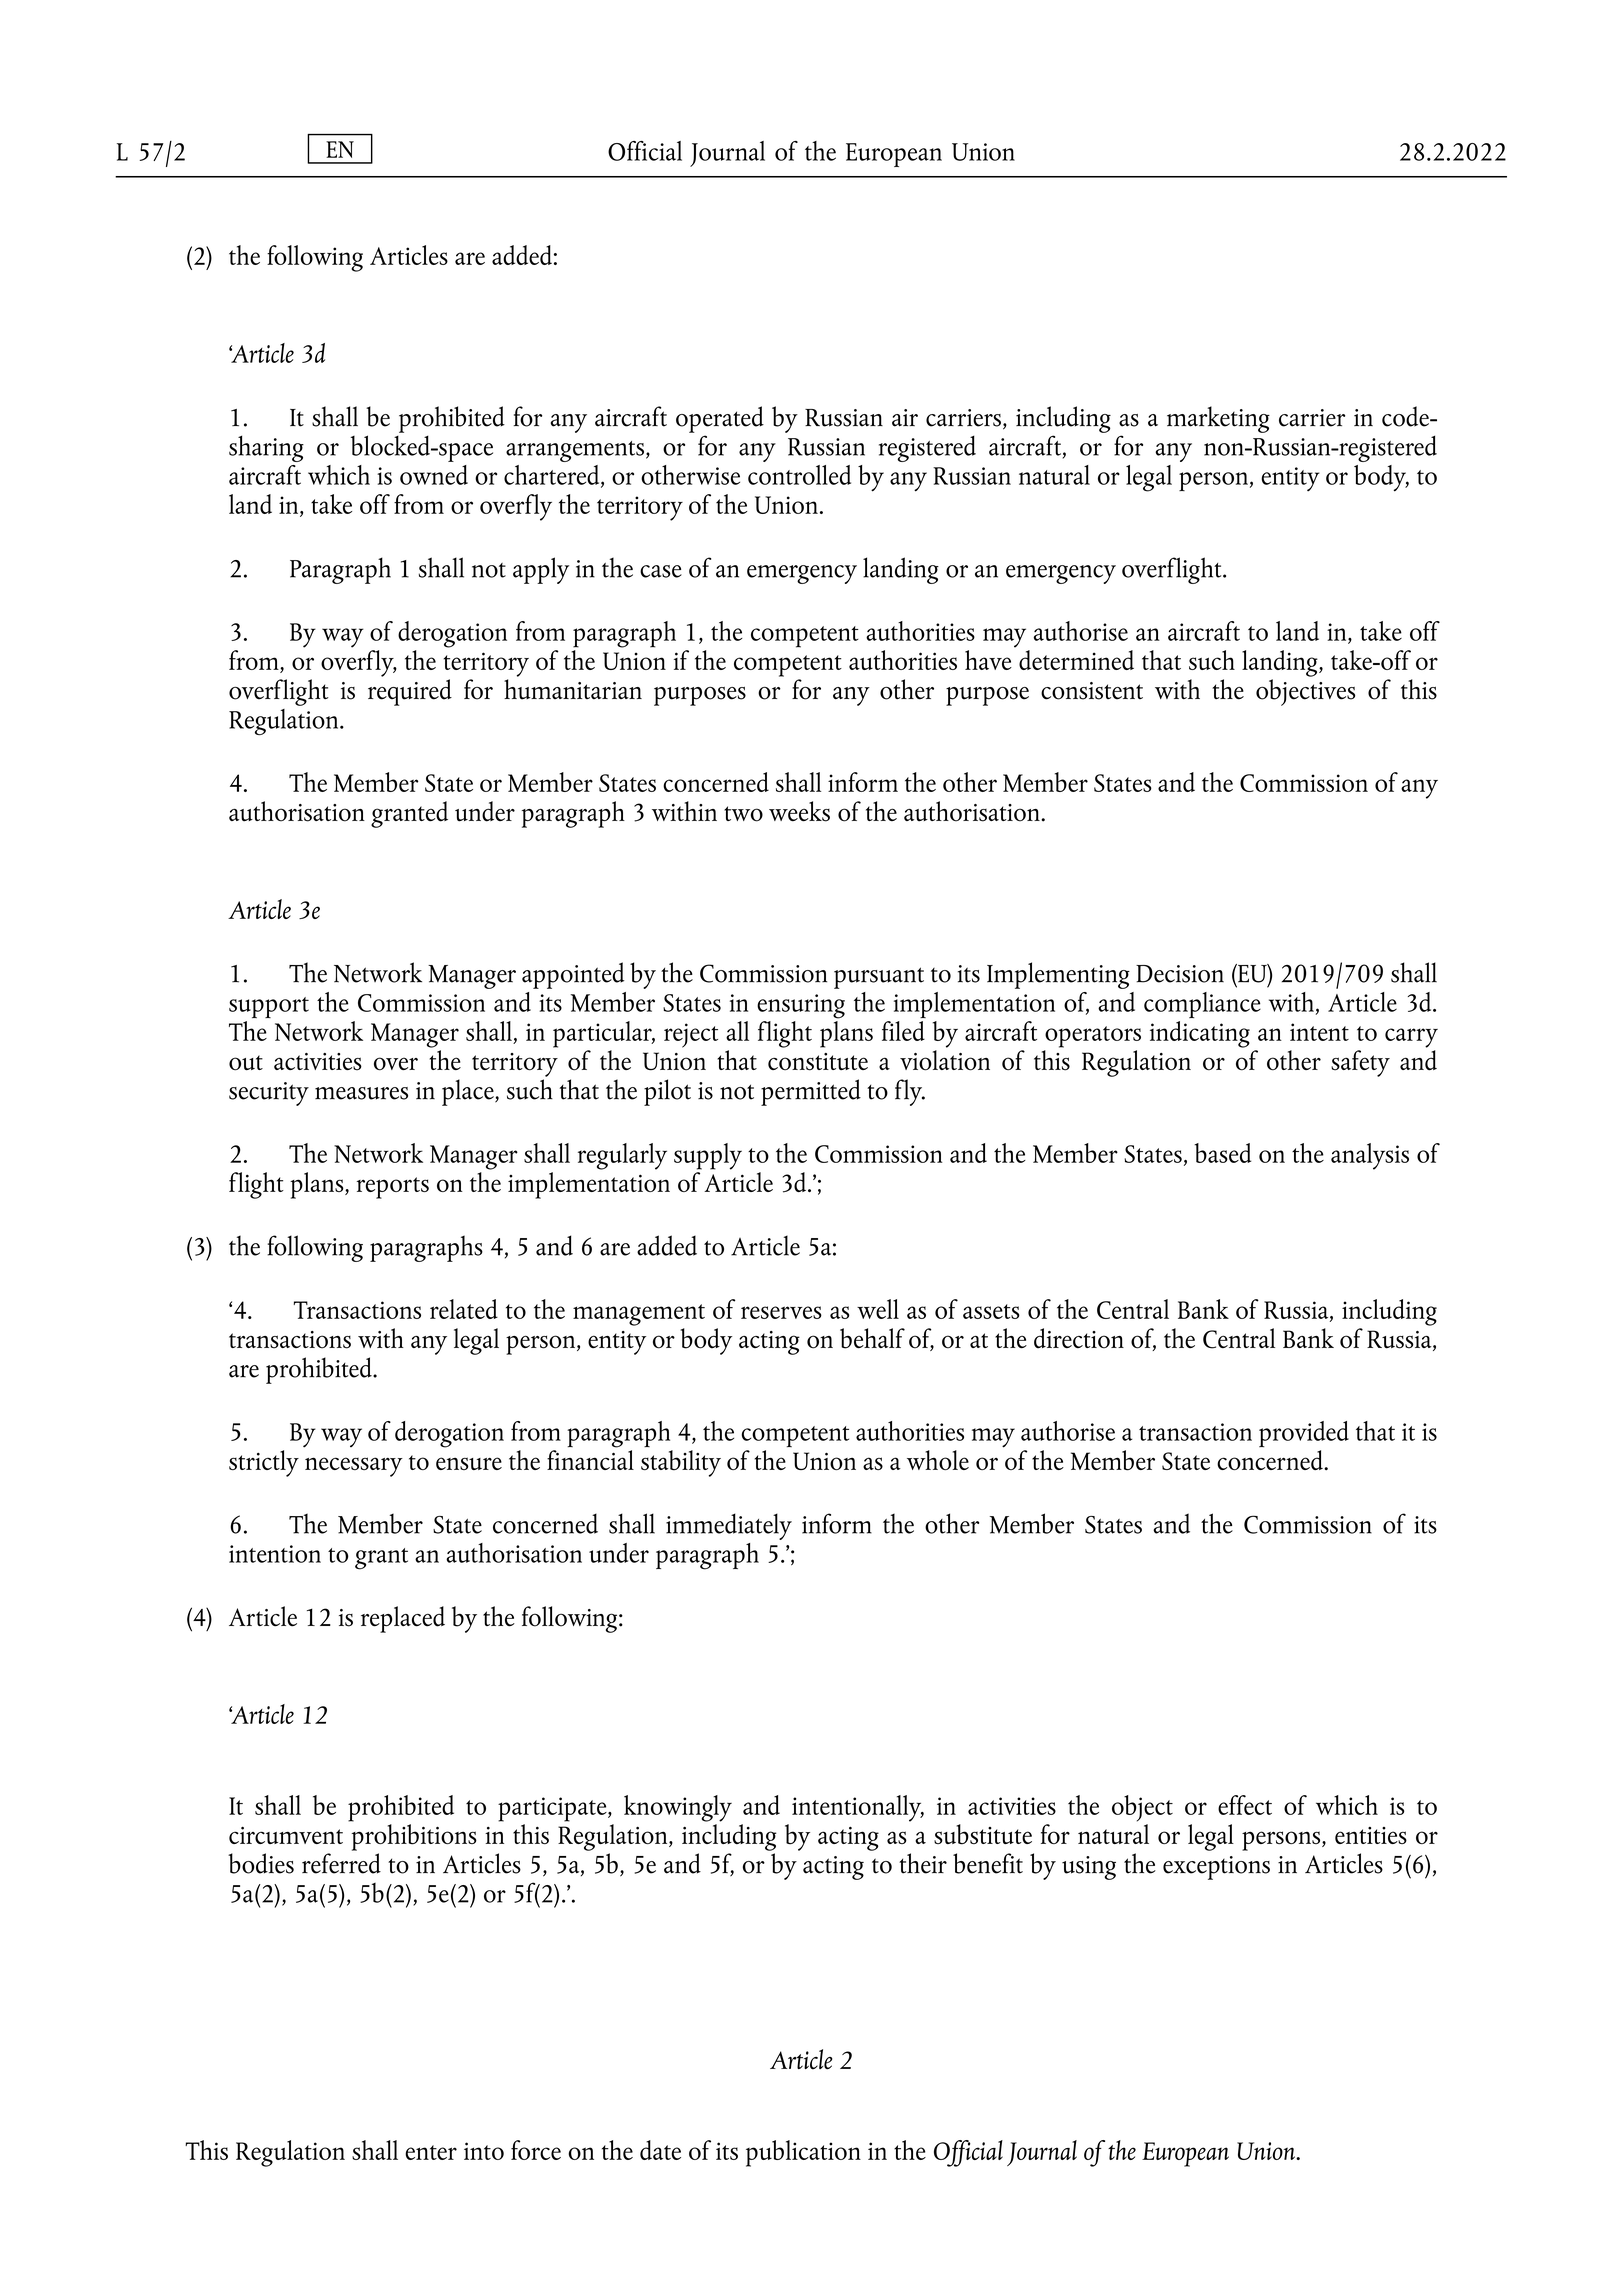 The image size is (1623, 2295). Describe the element at coordinates (1304, 1434) in the screenshot. I see `provided` at that location.
